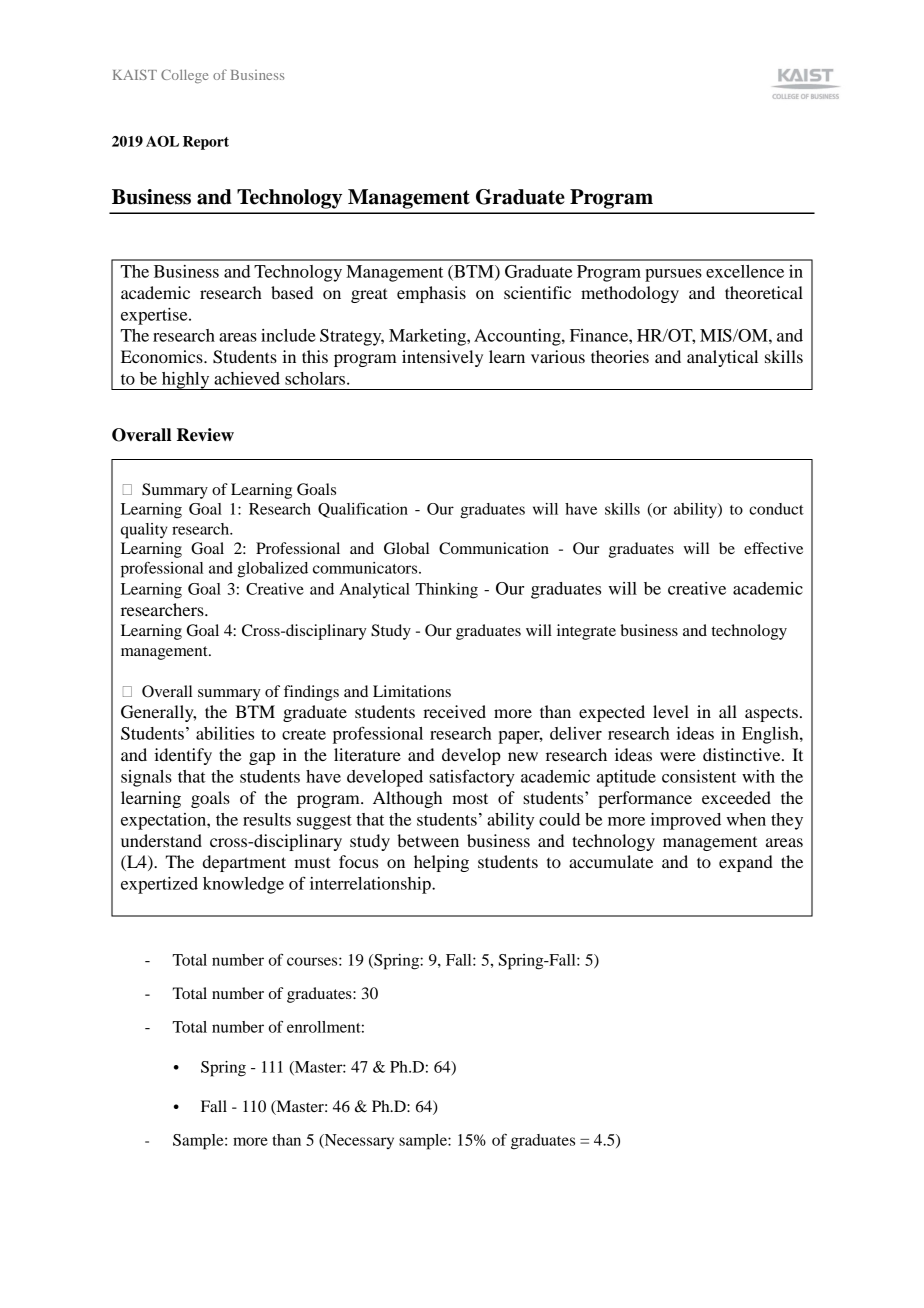 The width and height of the document is (924, 1308). I want to click on Report, so click(206, 143).
